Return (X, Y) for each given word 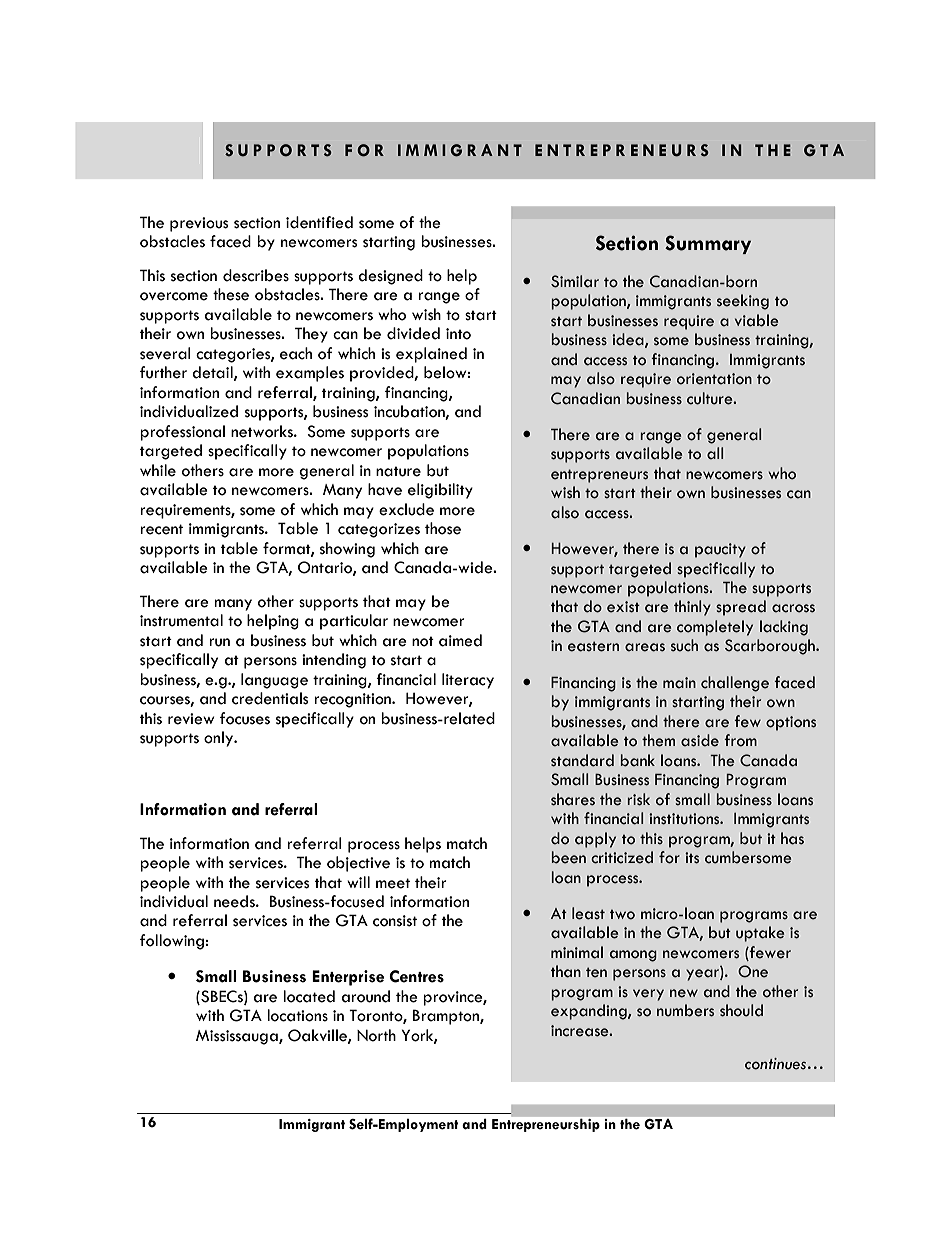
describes (256, 275)
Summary (708, 244)
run (219, 642)
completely (715, 628)
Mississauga (238, 1037)
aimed (460, 640)
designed (390, 277)
